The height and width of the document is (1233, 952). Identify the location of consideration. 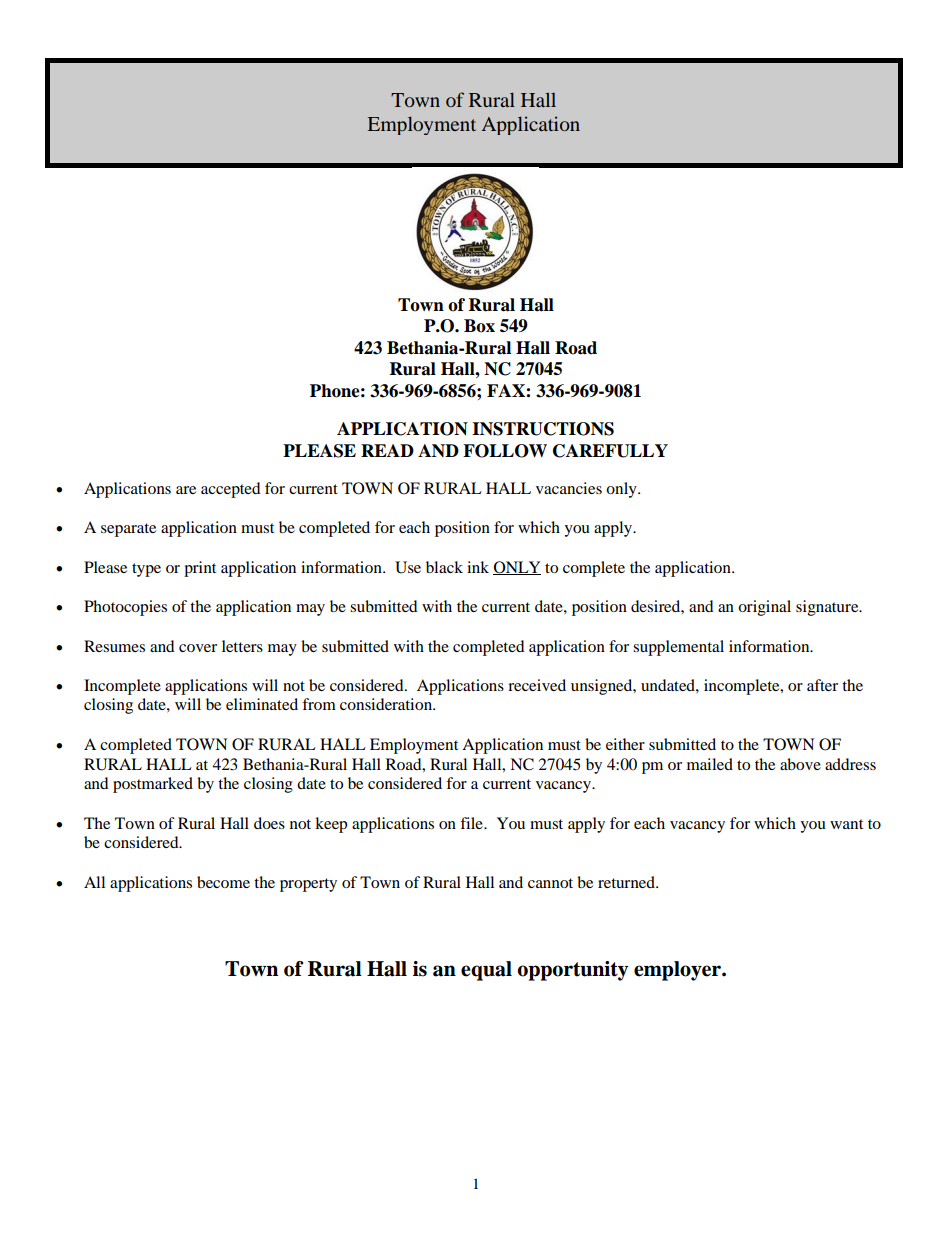
(387, 704).
